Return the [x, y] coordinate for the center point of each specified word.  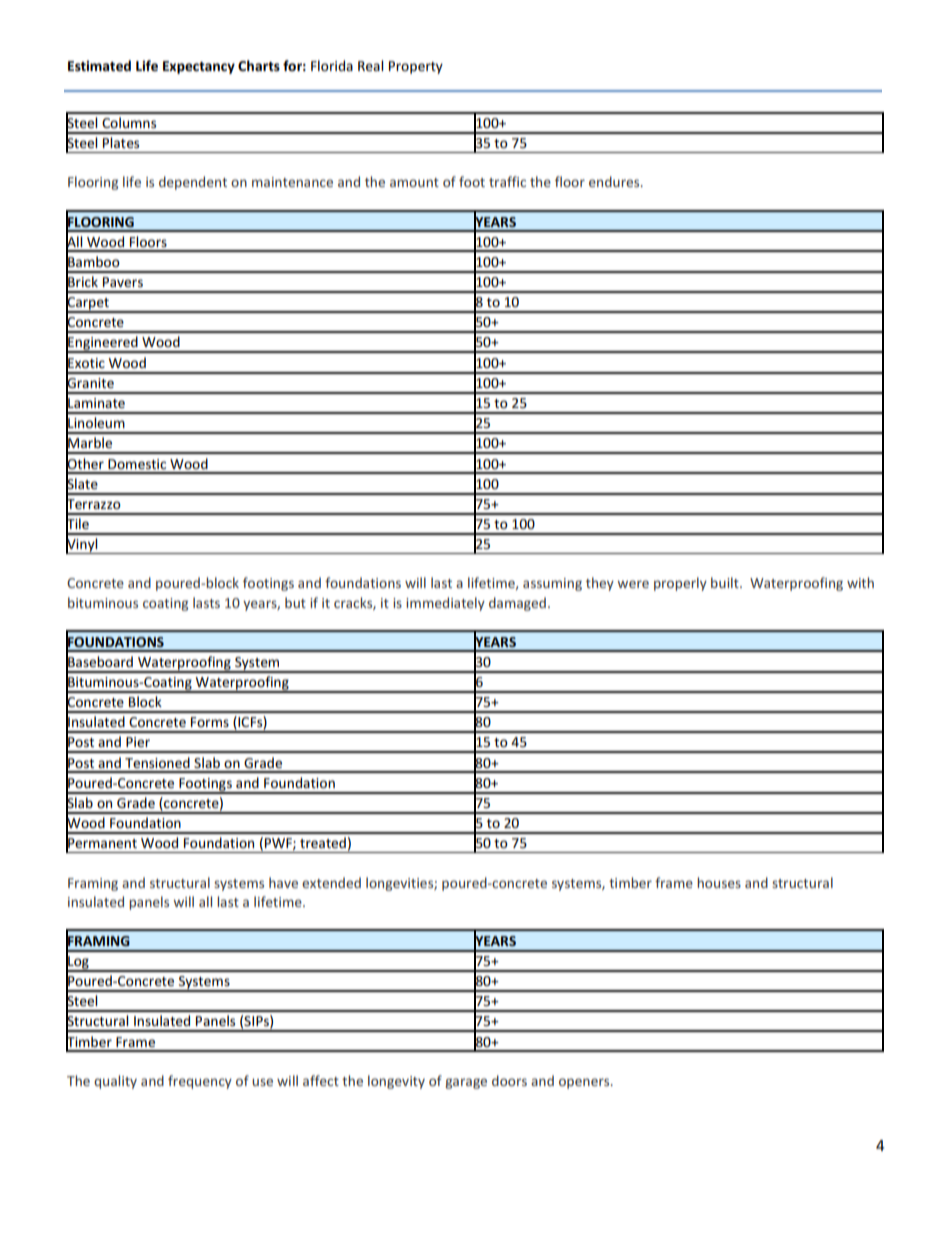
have [283, 882]
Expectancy [199, 67]
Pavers [123, 282]
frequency [200, 1082]
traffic [507, 181]
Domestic [137, 464]
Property [416, 67]
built [726, 582]
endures [615, 181]
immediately [445, 604]
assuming [552, 584]
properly [680, 584]
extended [331, 882]
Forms [210, 722]
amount [414, 182]
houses [719, 882]
